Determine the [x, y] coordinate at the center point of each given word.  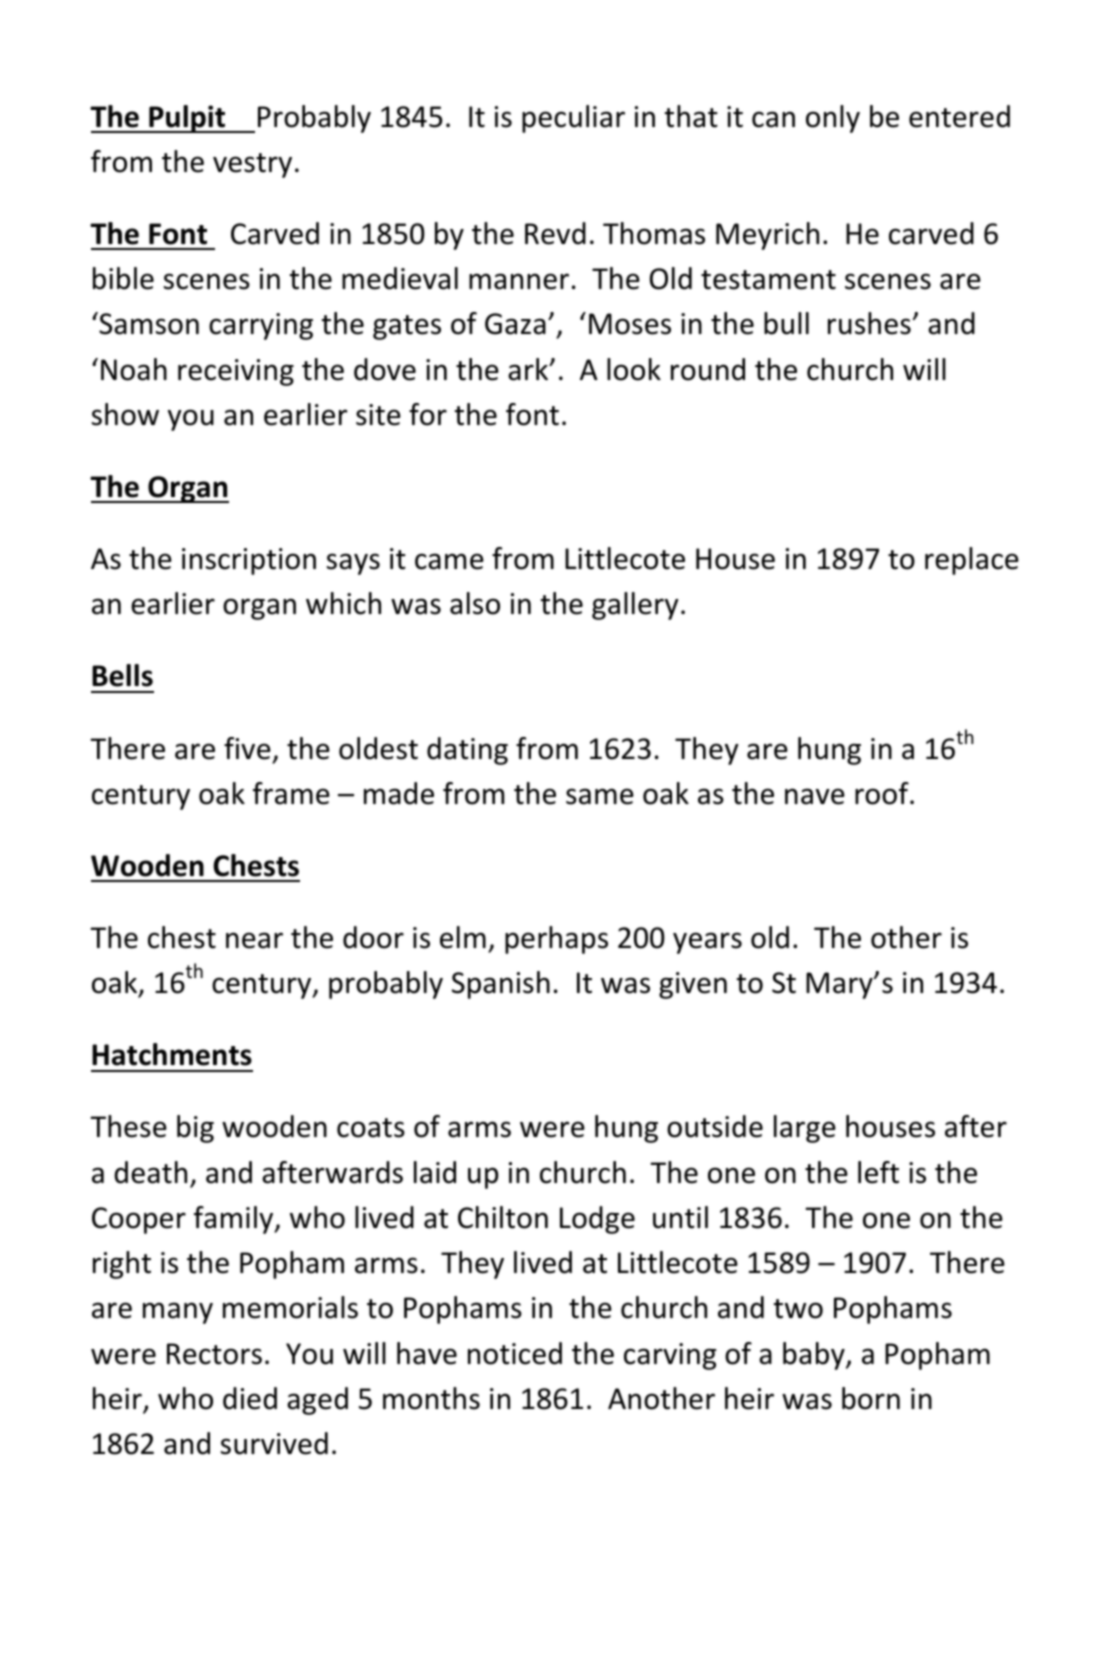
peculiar [573, 119]
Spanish [501, 985]
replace [972, 561]
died [250, 1398]
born [871, 1398]
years [707, 943]
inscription [249, 561]
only [833, 119]
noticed [515, 1353]
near [254, 940]
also [475, 603]
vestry [252, 165]
